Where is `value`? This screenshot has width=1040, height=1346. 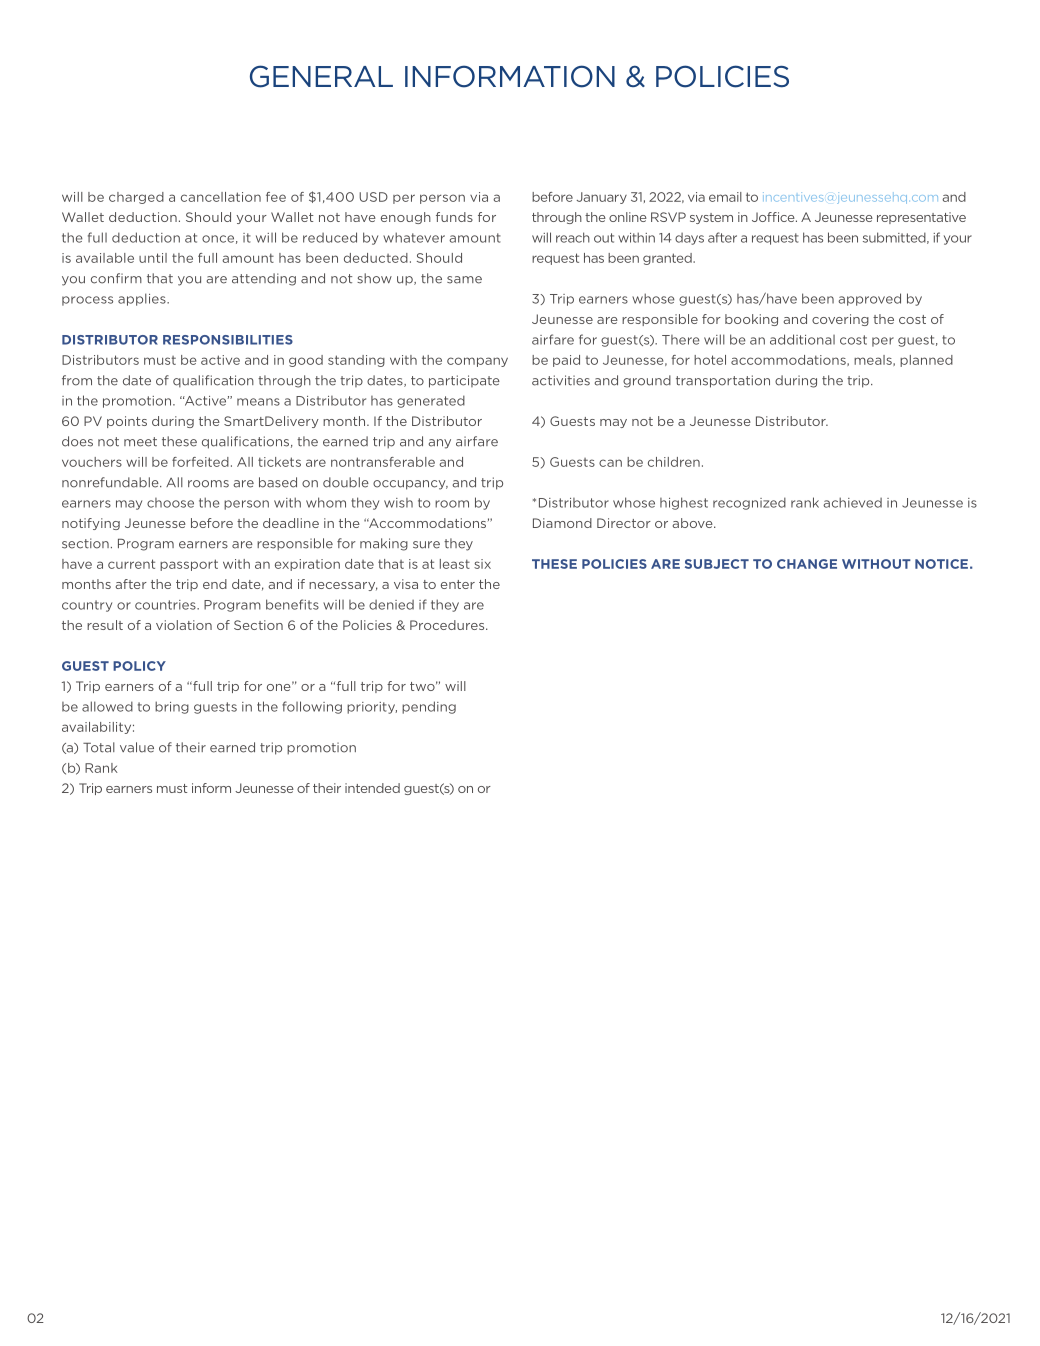 value is located at coordinates (137, 747).
